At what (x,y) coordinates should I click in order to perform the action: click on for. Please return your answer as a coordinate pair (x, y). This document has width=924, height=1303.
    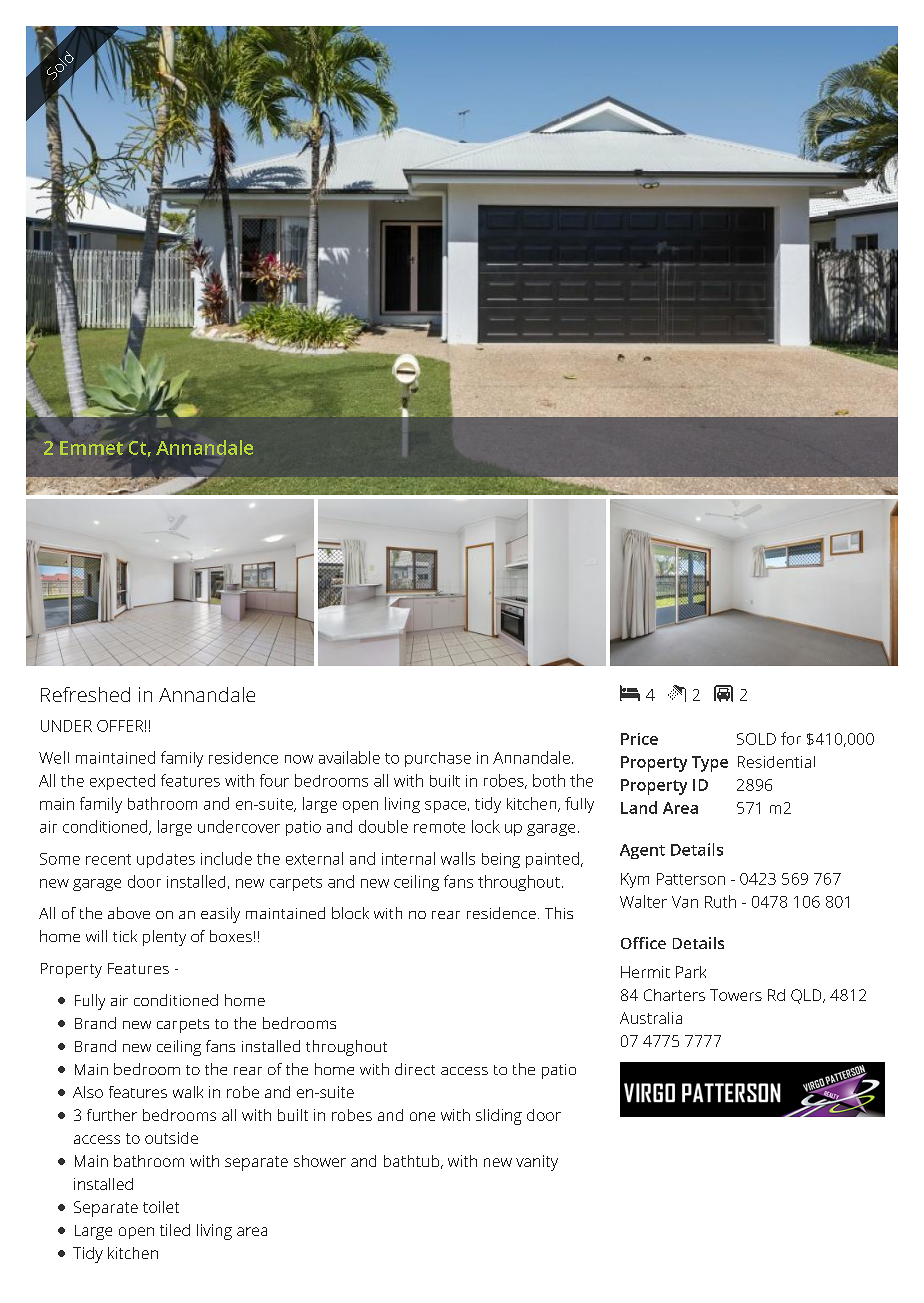
    Looking at the image, I should click on (791, 738).
